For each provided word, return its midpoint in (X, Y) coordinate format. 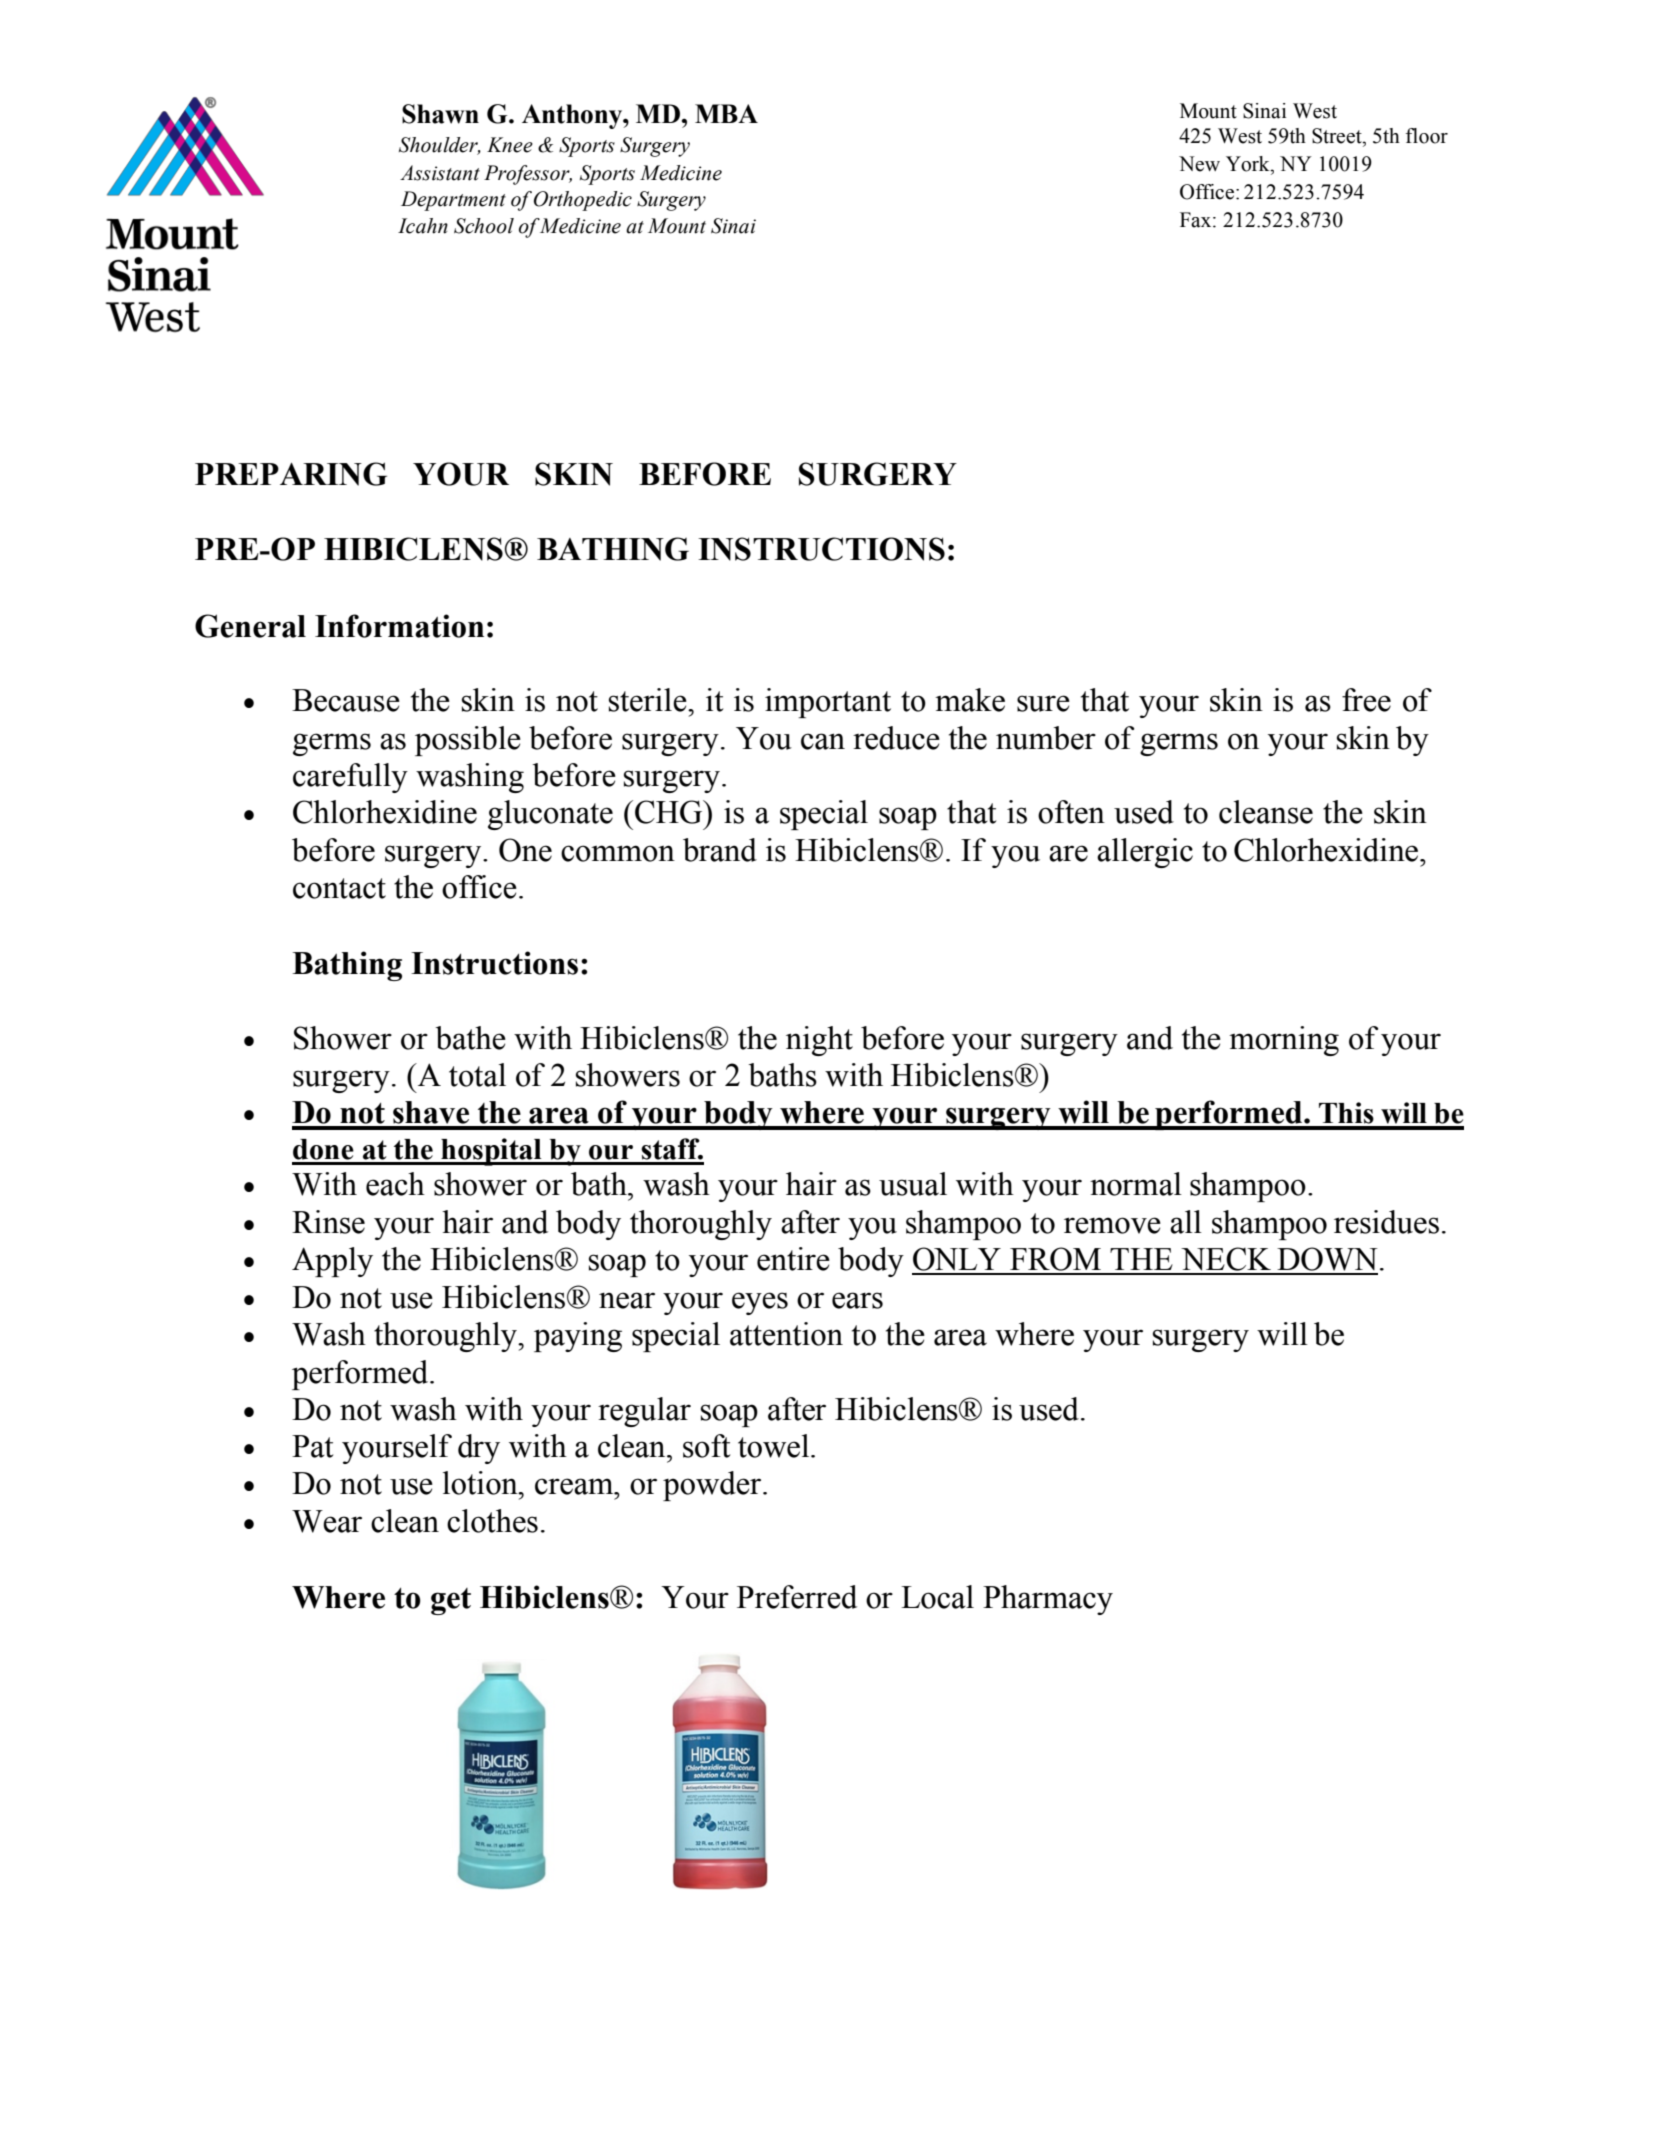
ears (857, 1300)
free (1366, 700)
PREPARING (291, 474)
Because (346, 700)
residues (1386, 1222)
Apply (332, 1262)
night (819, 1041)
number (1046, 738)
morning (1284, 1041)
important (828, 703)
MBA (726, 113)
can (823, 741)
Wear (327, 1521)
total (477, 1075)
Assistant (440, 173)
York (1249, 164)
